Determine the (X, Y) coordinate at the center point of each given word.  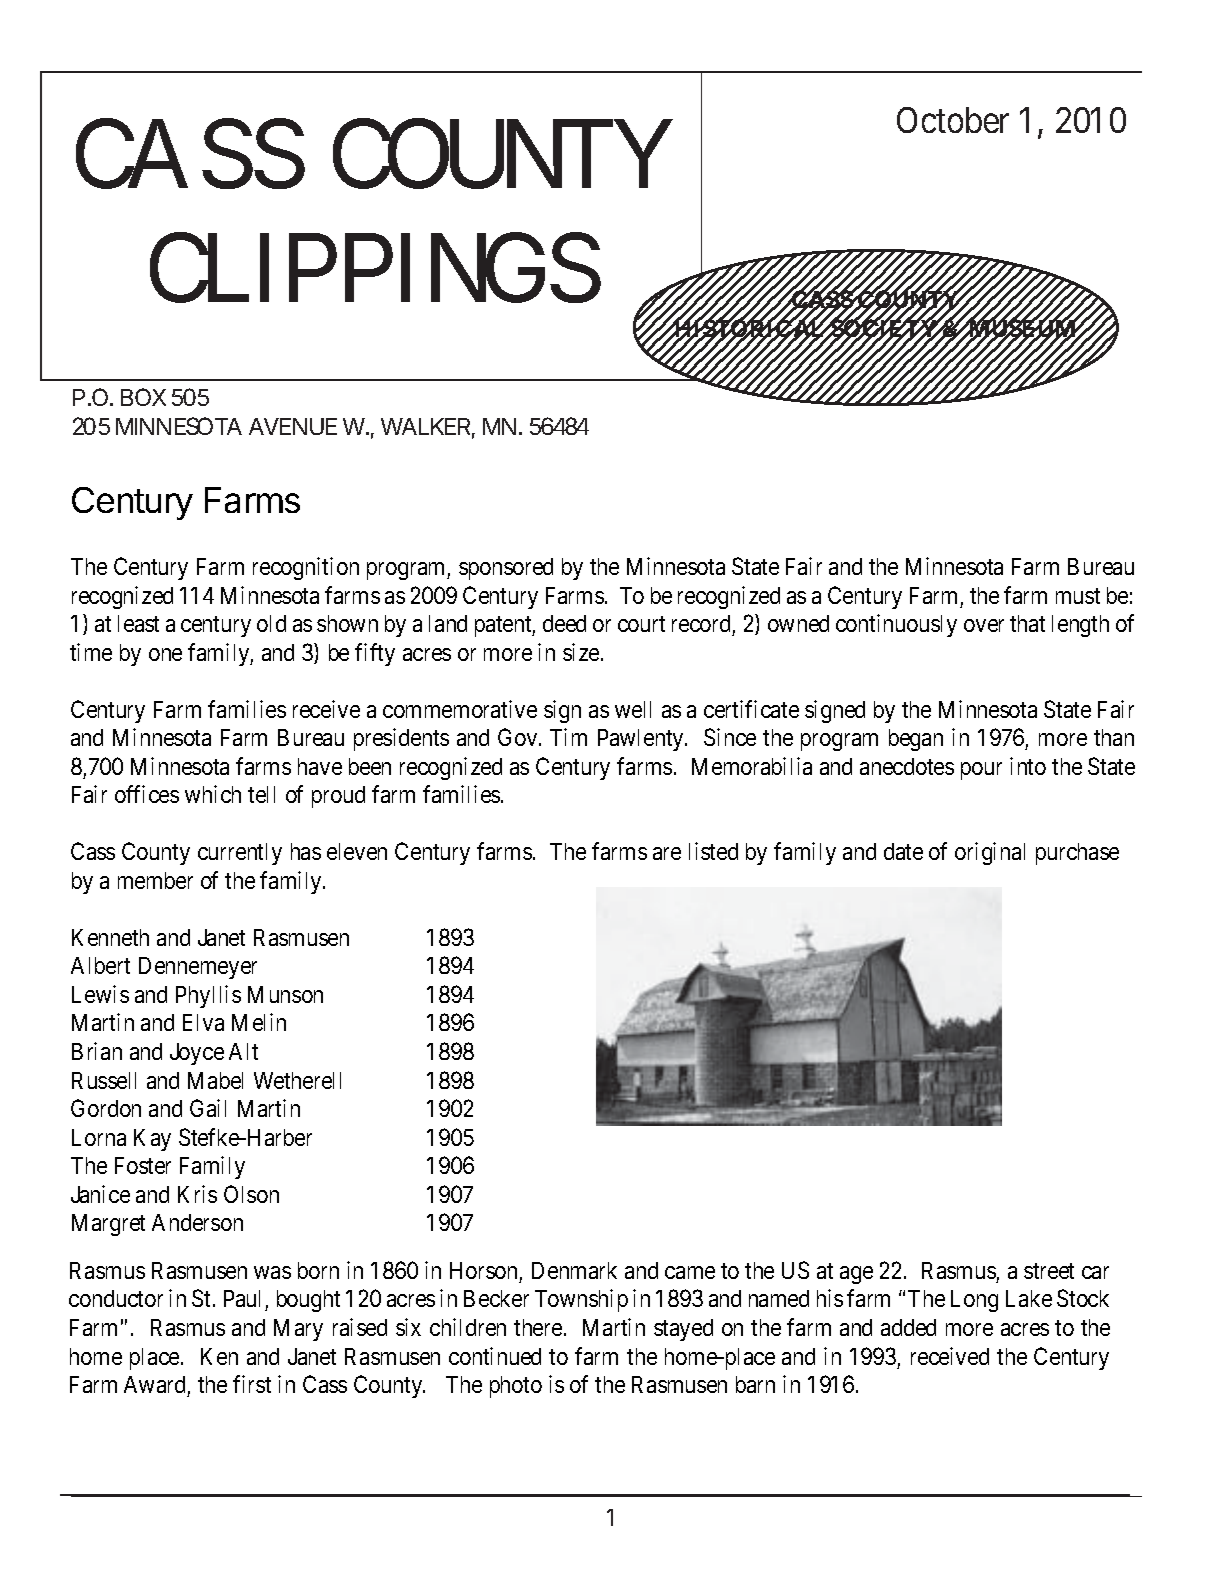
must (1078, 596)
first (252, 1384)
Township (581, 1300)
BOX (143, 397)
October (953, 120)
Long (974, 1301)
